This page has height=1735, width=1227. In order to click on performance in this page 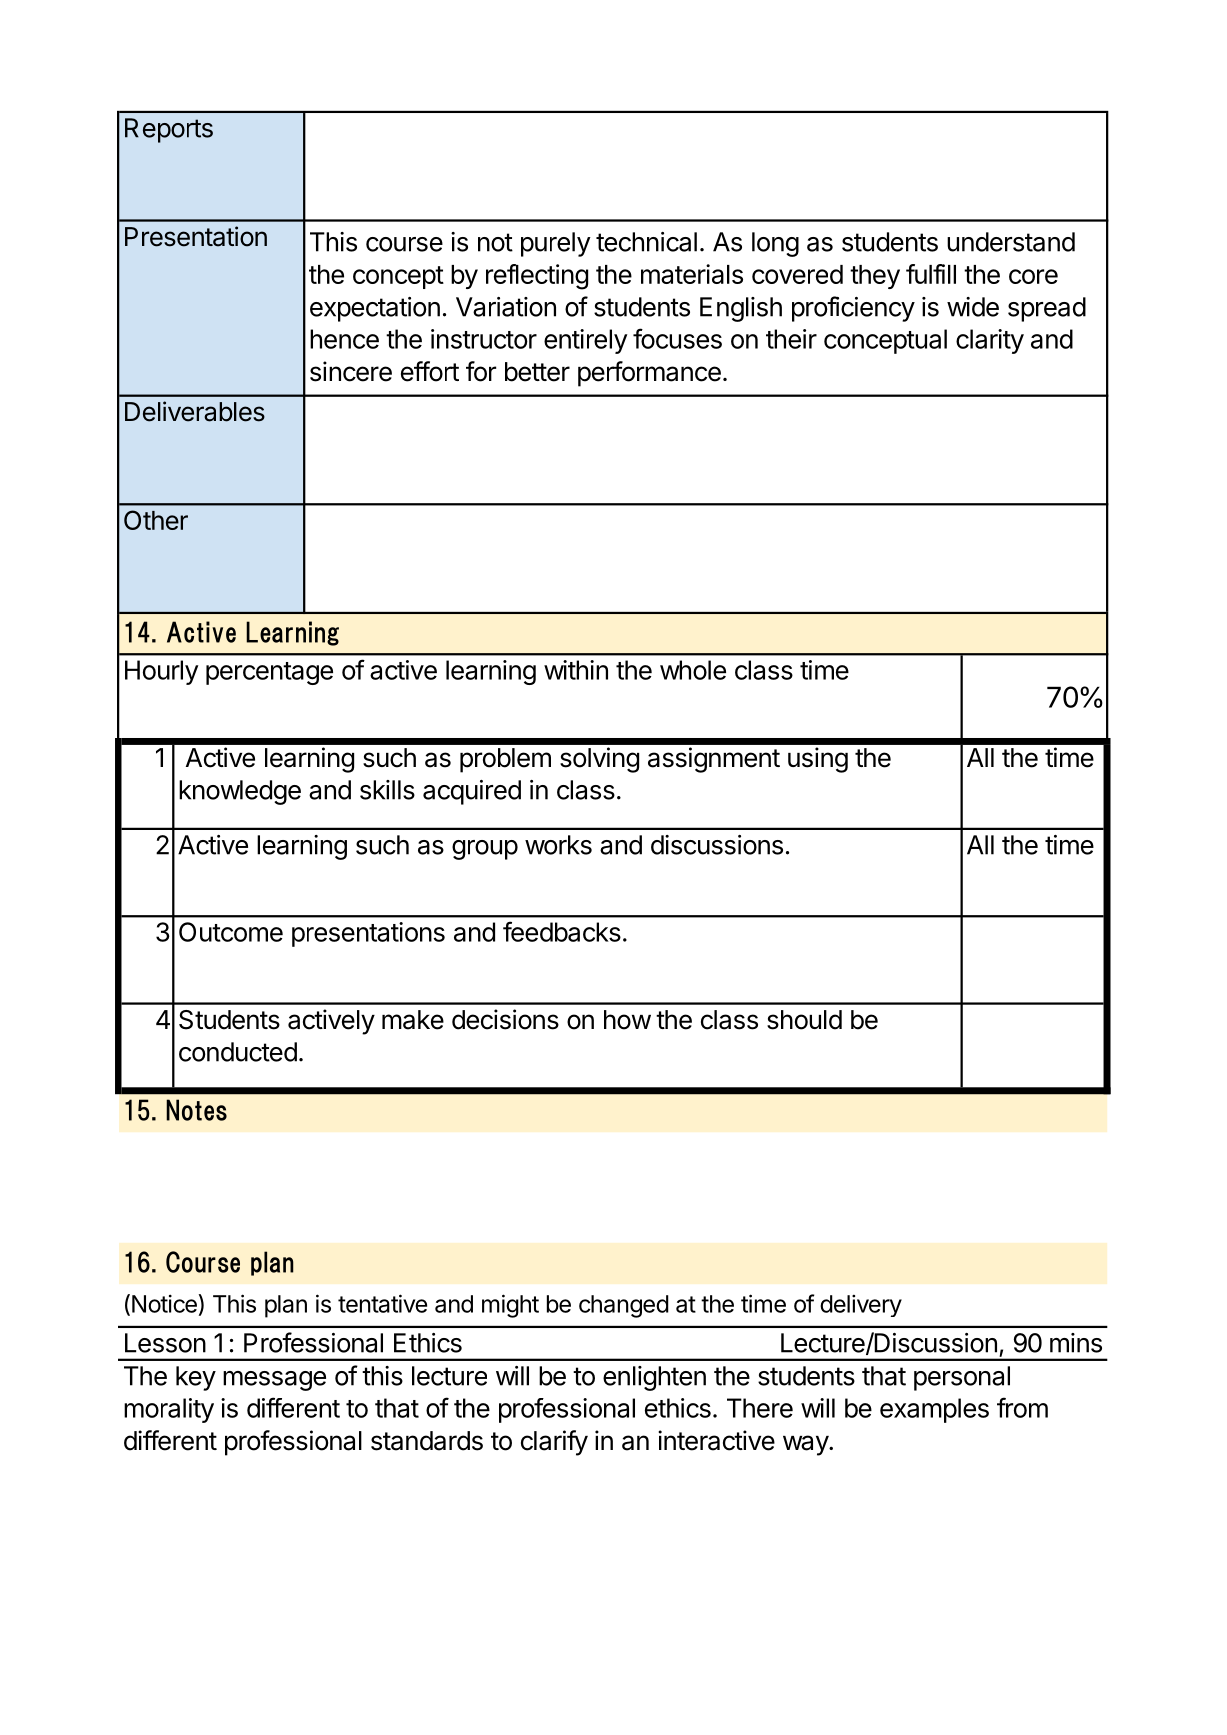, I will do `click(649, 374)`.
